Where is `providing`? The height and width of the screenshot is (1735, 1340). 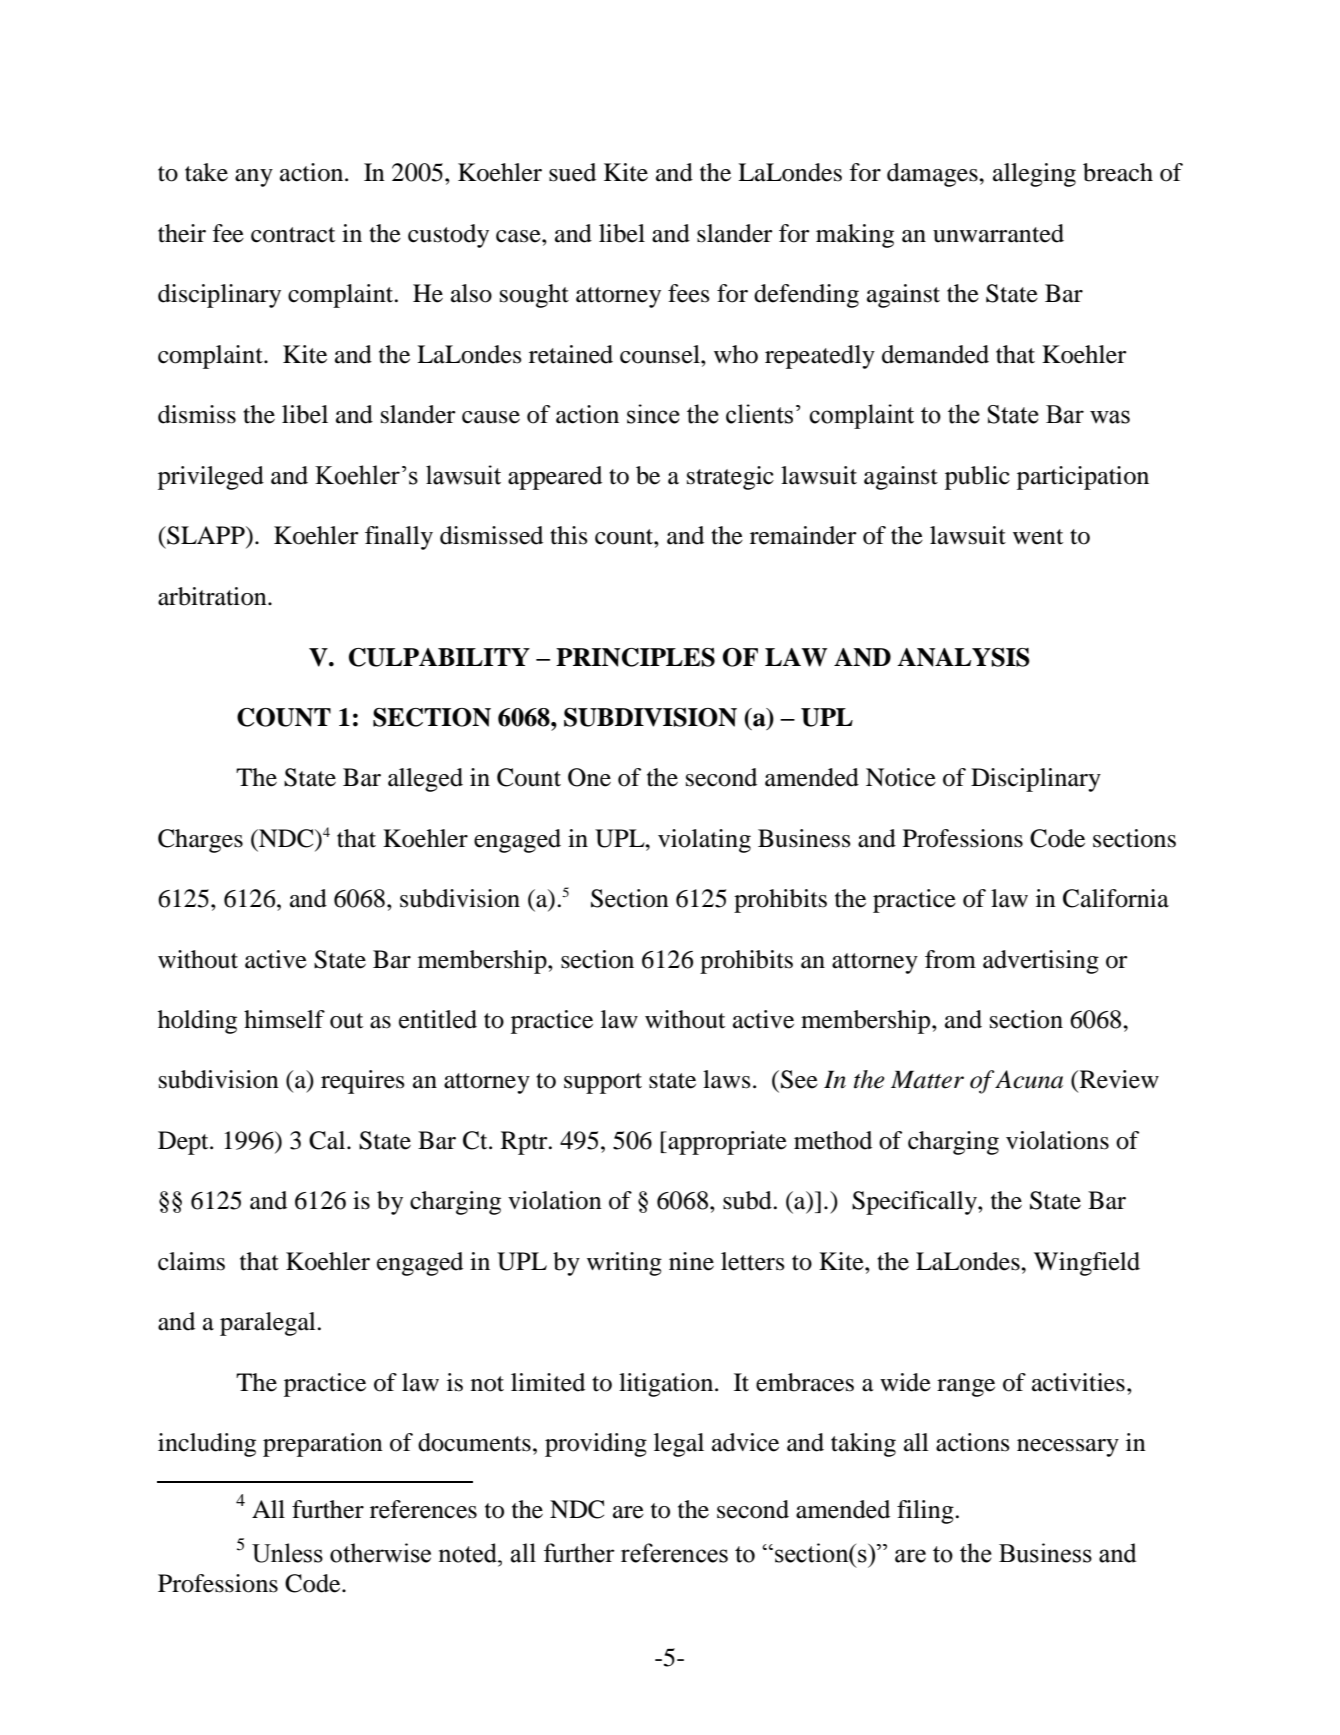 providing is located at coordinates (596, 1445).
